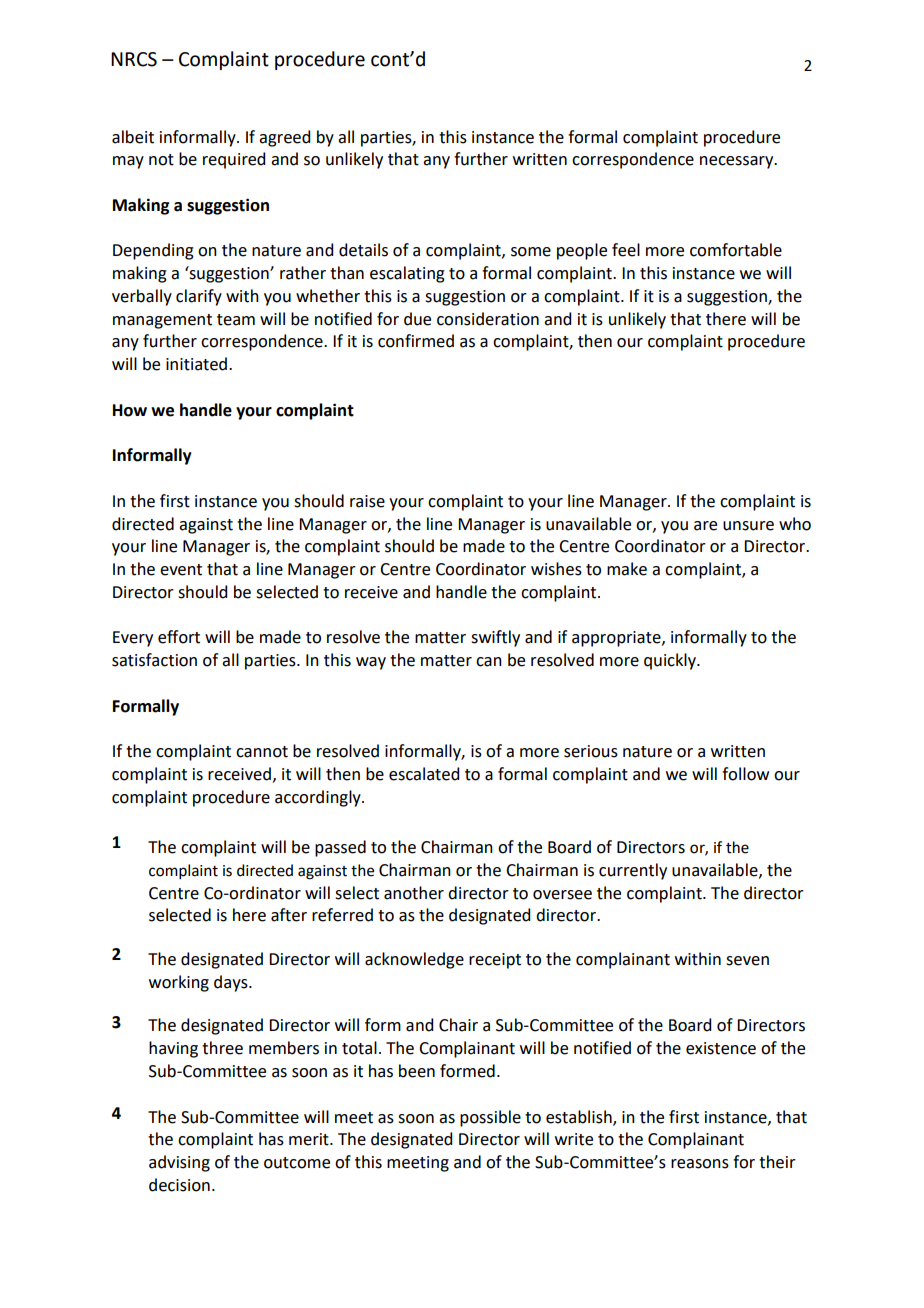 Image resolution: width=924 pixels, height=1308 pixels. What do you see at coordinates (367, 501) in the screenshot?
I see `raise` at bounding box center [367, 501].
